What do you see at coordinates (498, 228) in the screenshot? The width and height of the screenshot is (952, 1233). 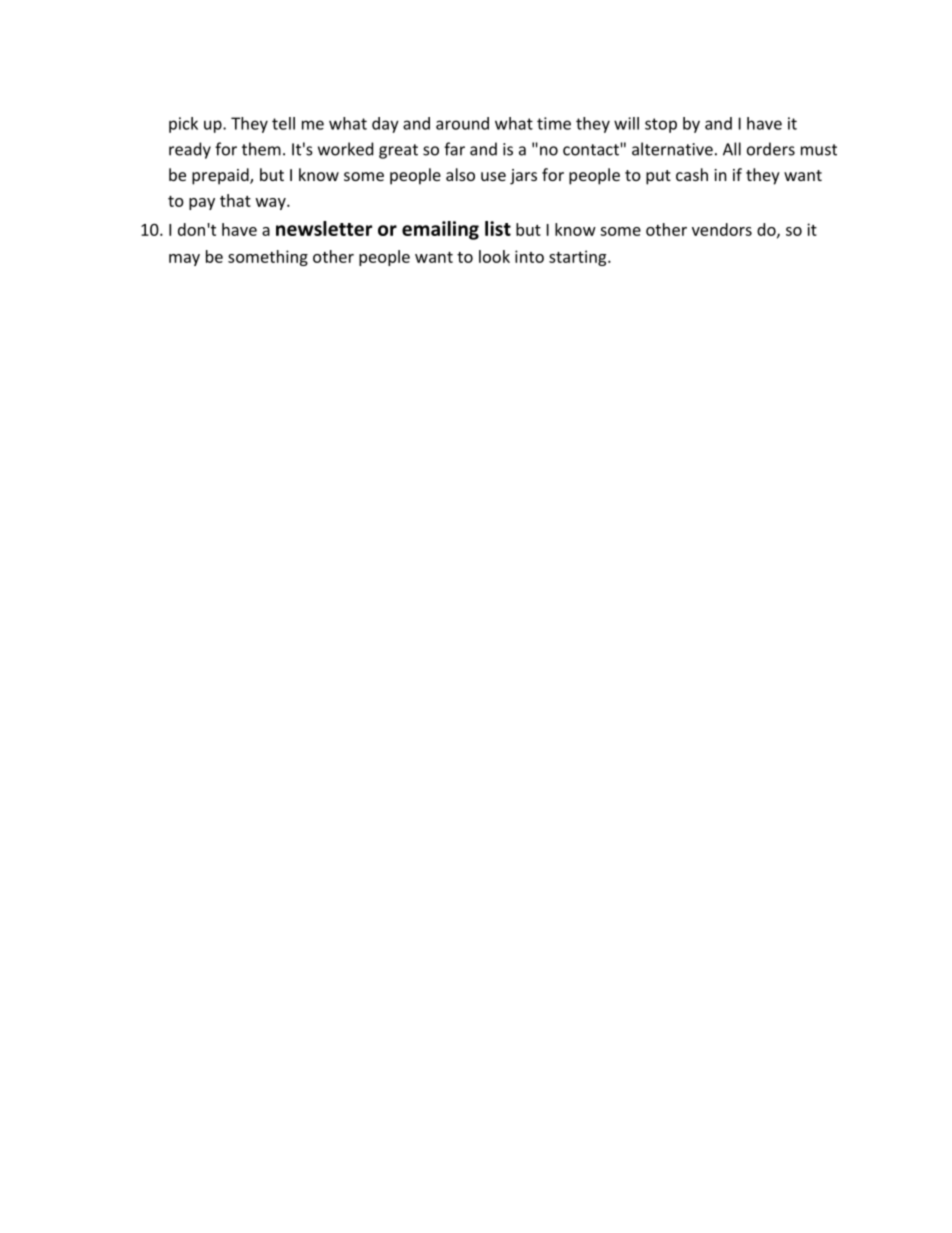 I see `list` at bounding box center [498, 228].
